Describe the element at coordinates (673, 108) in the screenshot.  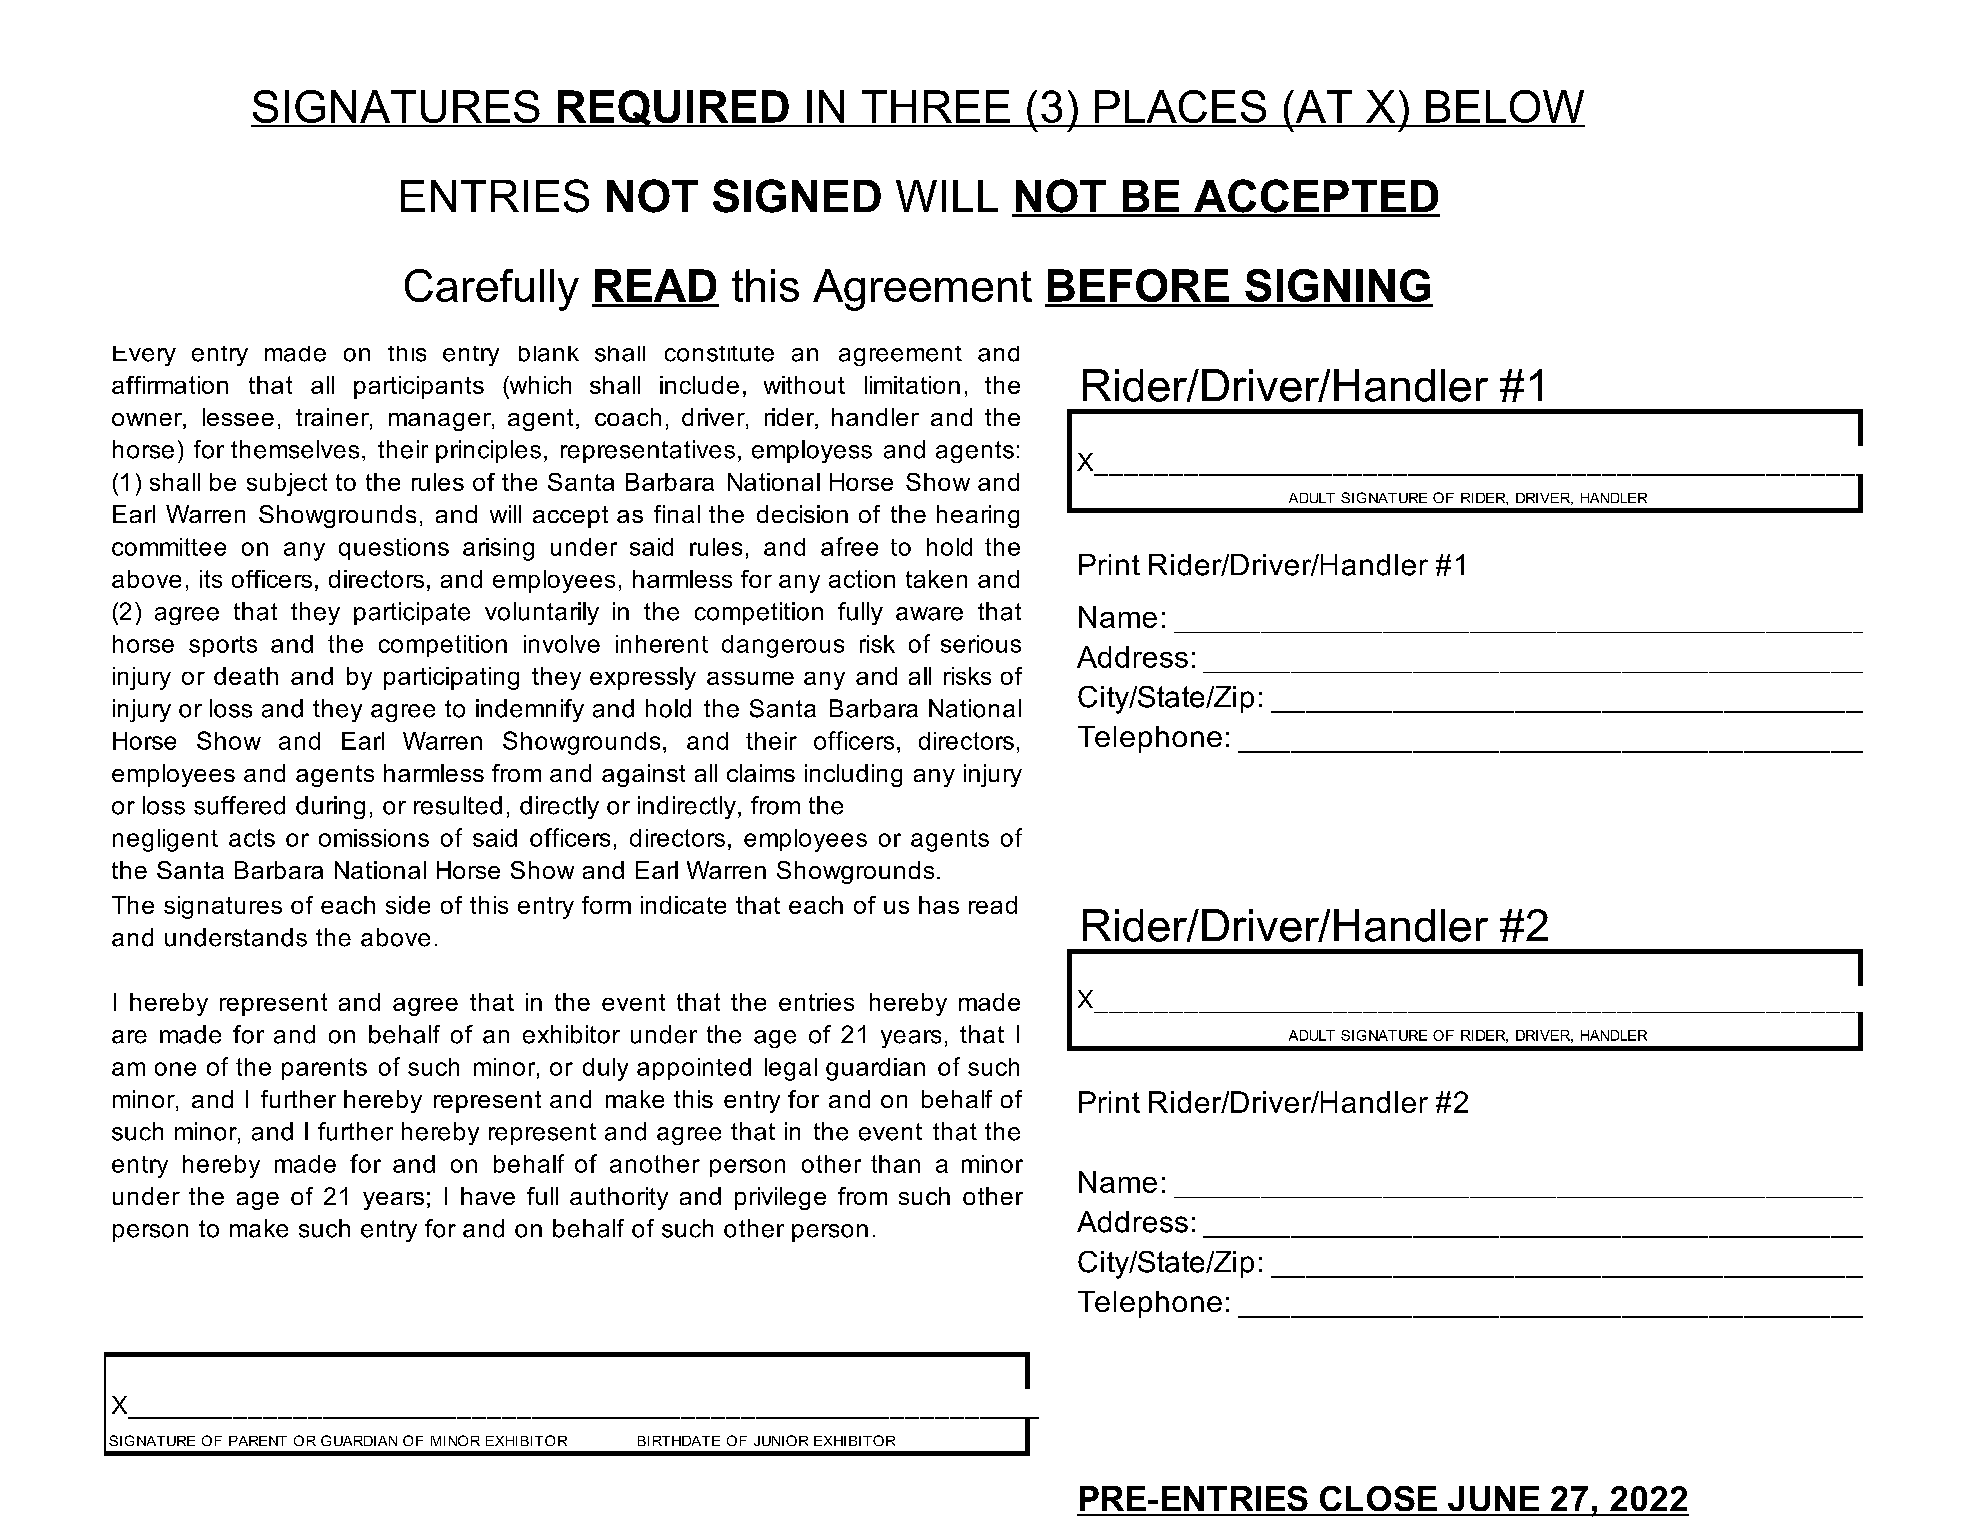
I see `REQUIRED` at that location.
